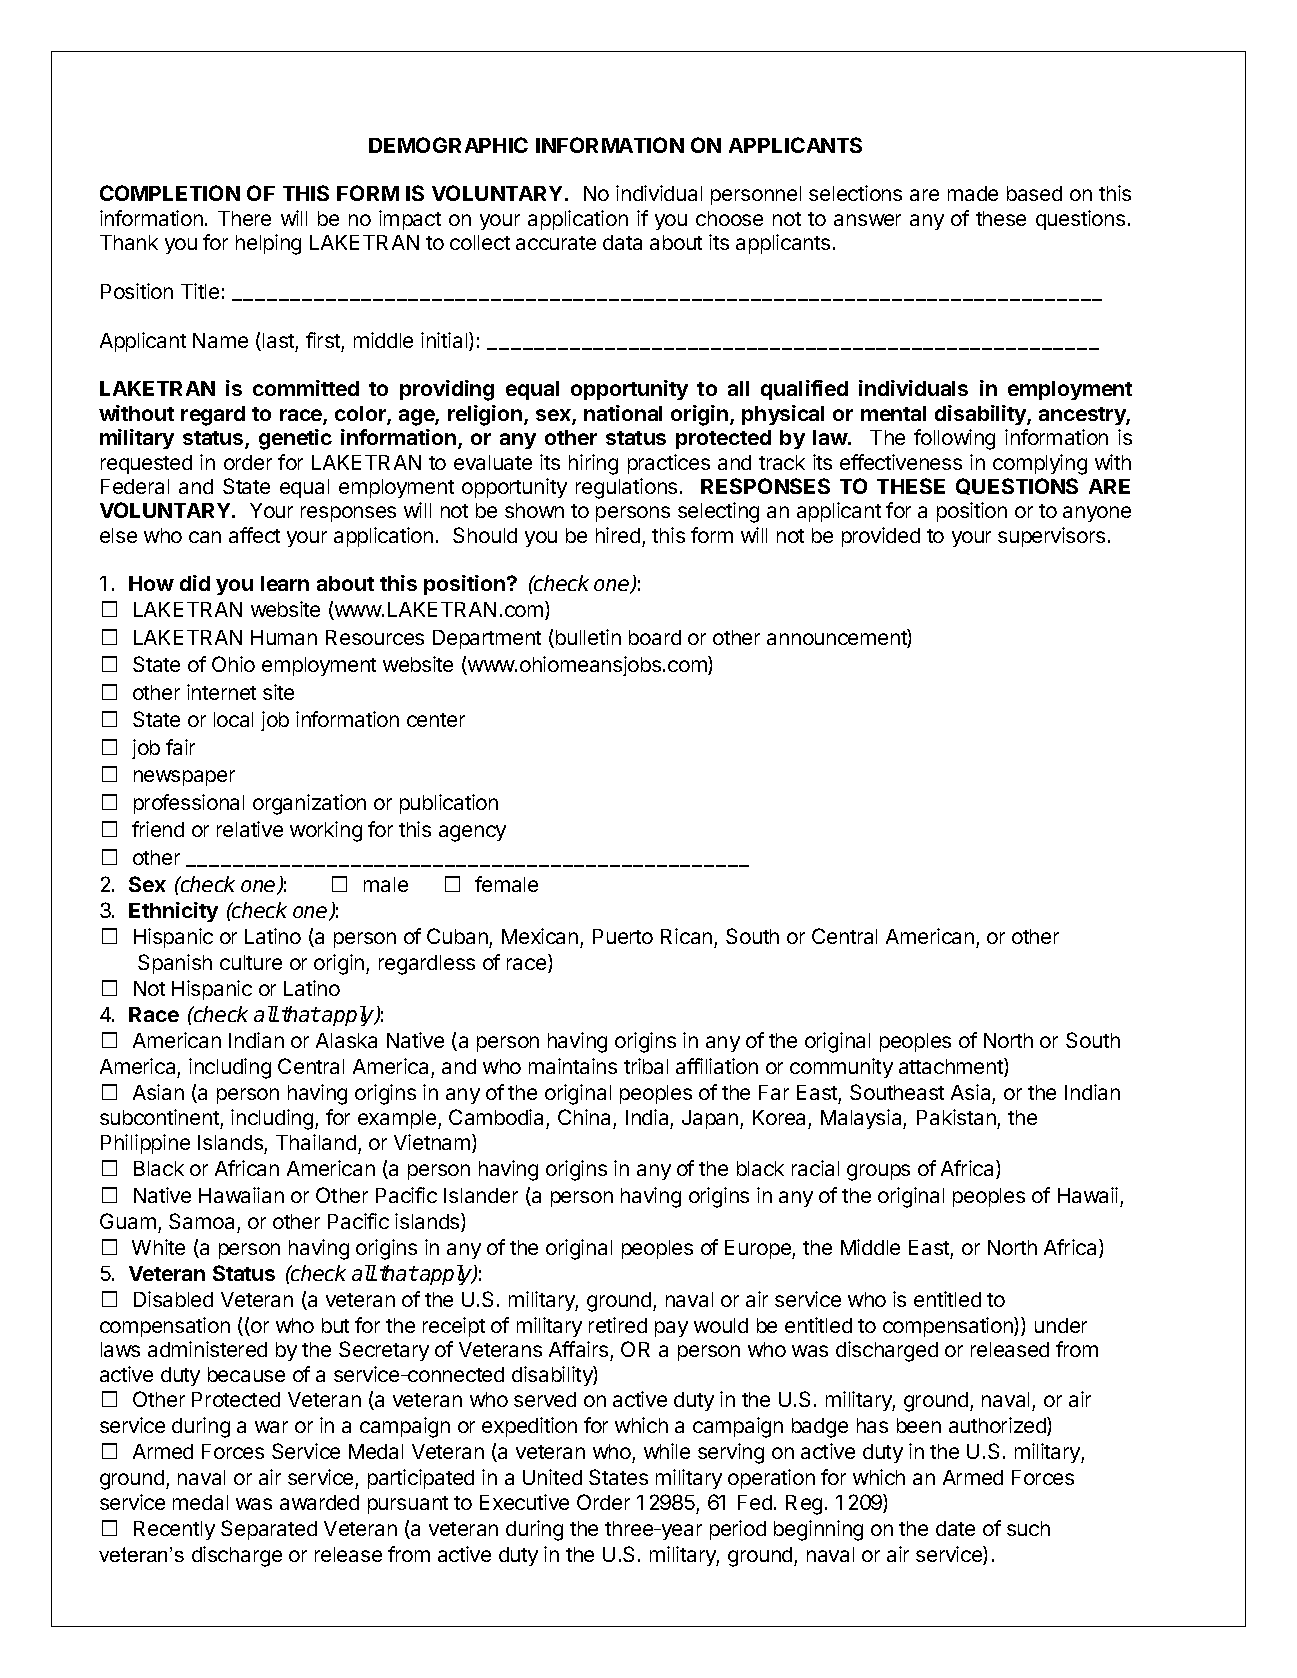  I want to click on data, so click(622, 242).
